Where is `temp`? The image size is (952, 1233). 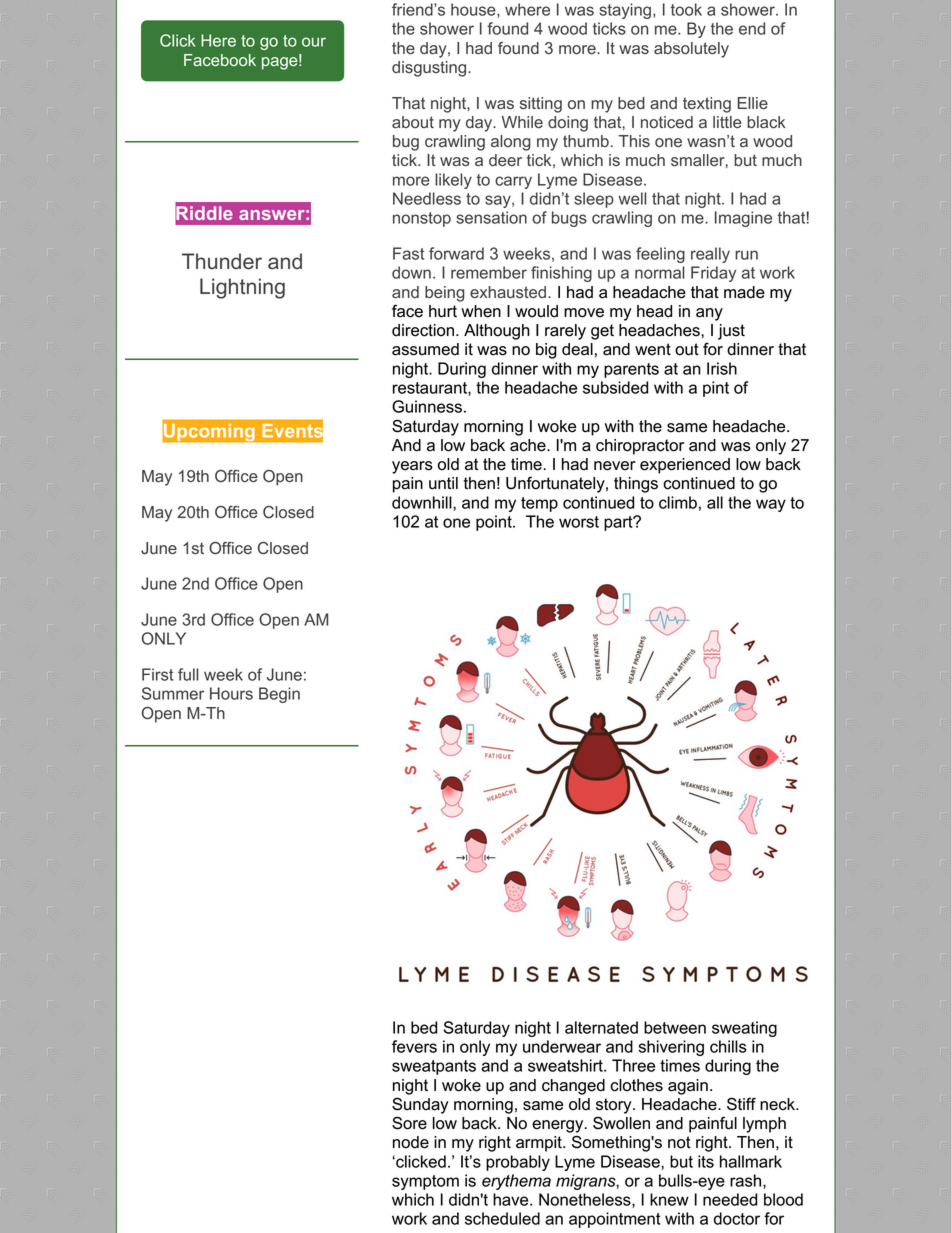
temp is located at coordinates (539, 504).
